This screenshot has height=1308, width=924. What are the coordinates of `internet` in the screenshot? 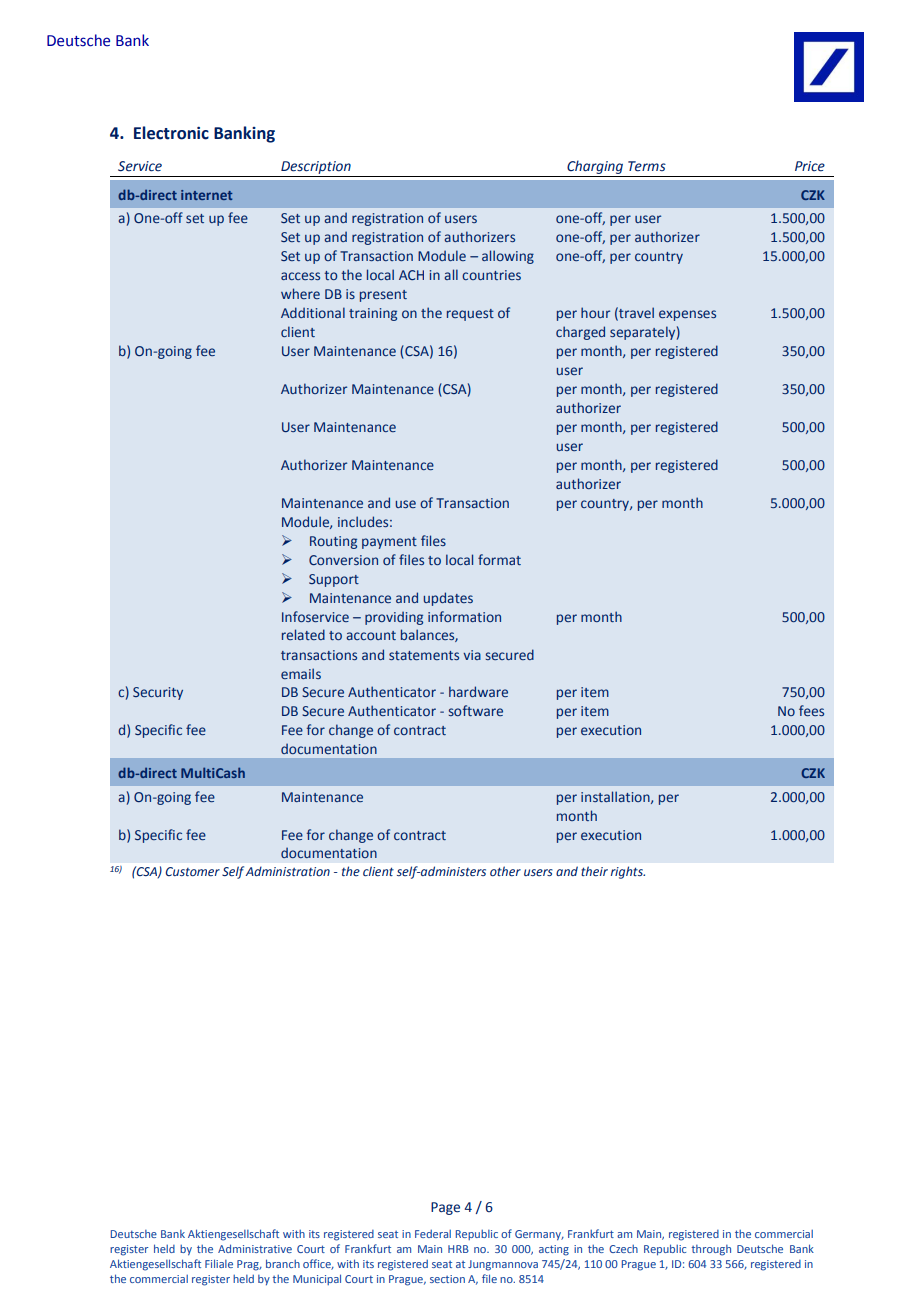 It's located at (206, 195).
